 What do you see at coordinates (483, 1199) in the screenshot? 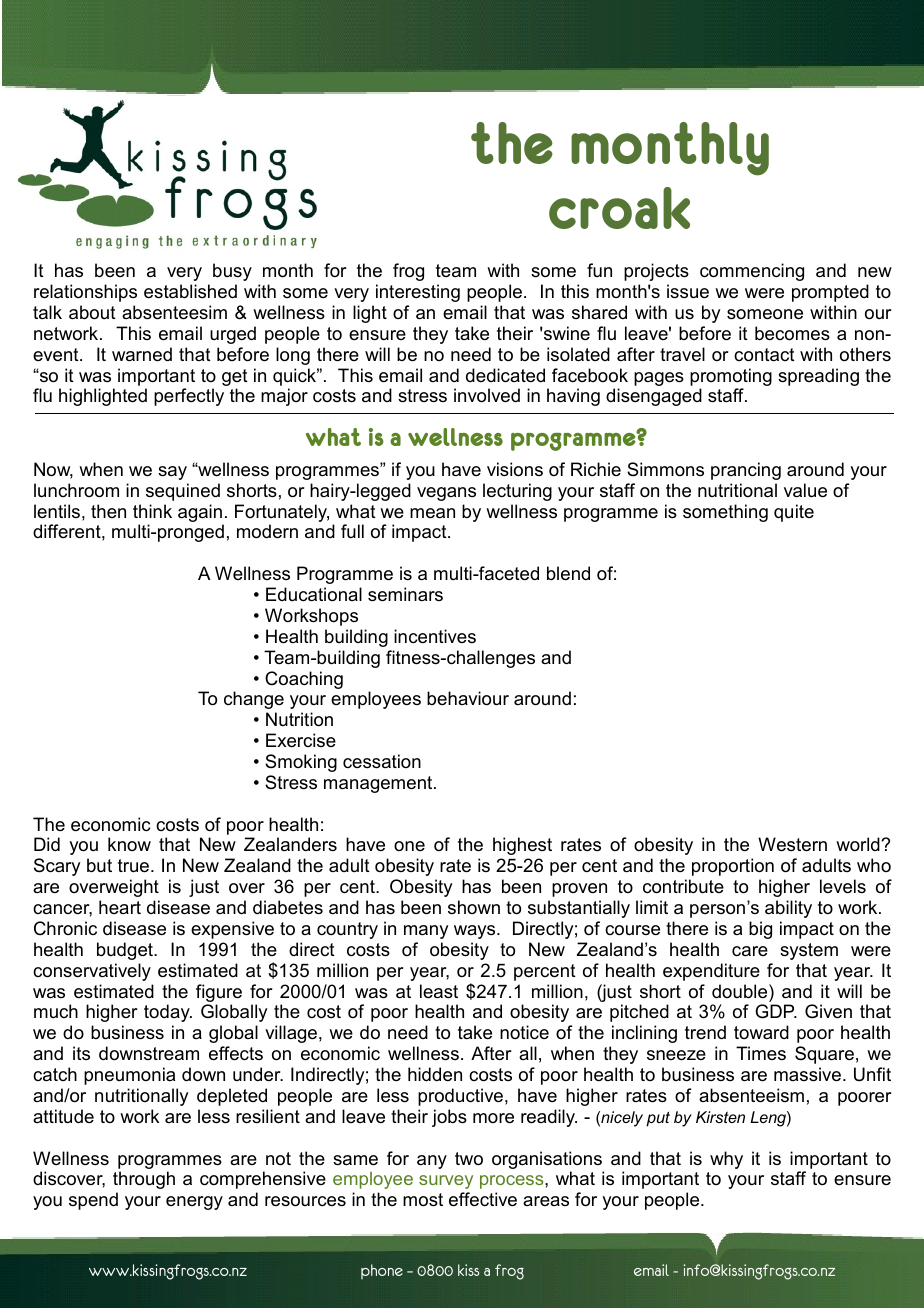
I see `effective` at bounding box center [483, 1199].
